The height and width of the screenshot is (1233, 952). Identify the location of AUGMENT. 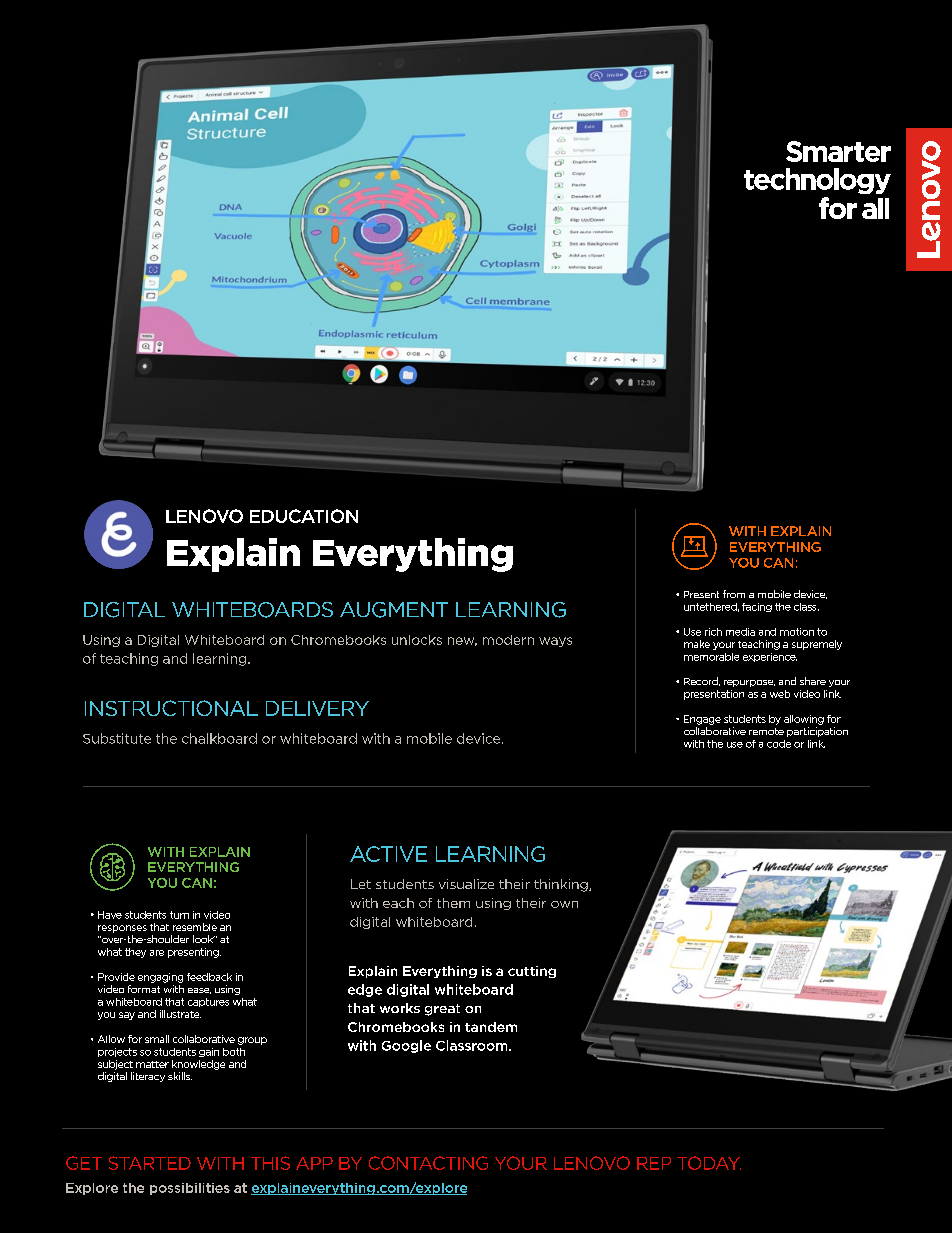
(394, 610).
